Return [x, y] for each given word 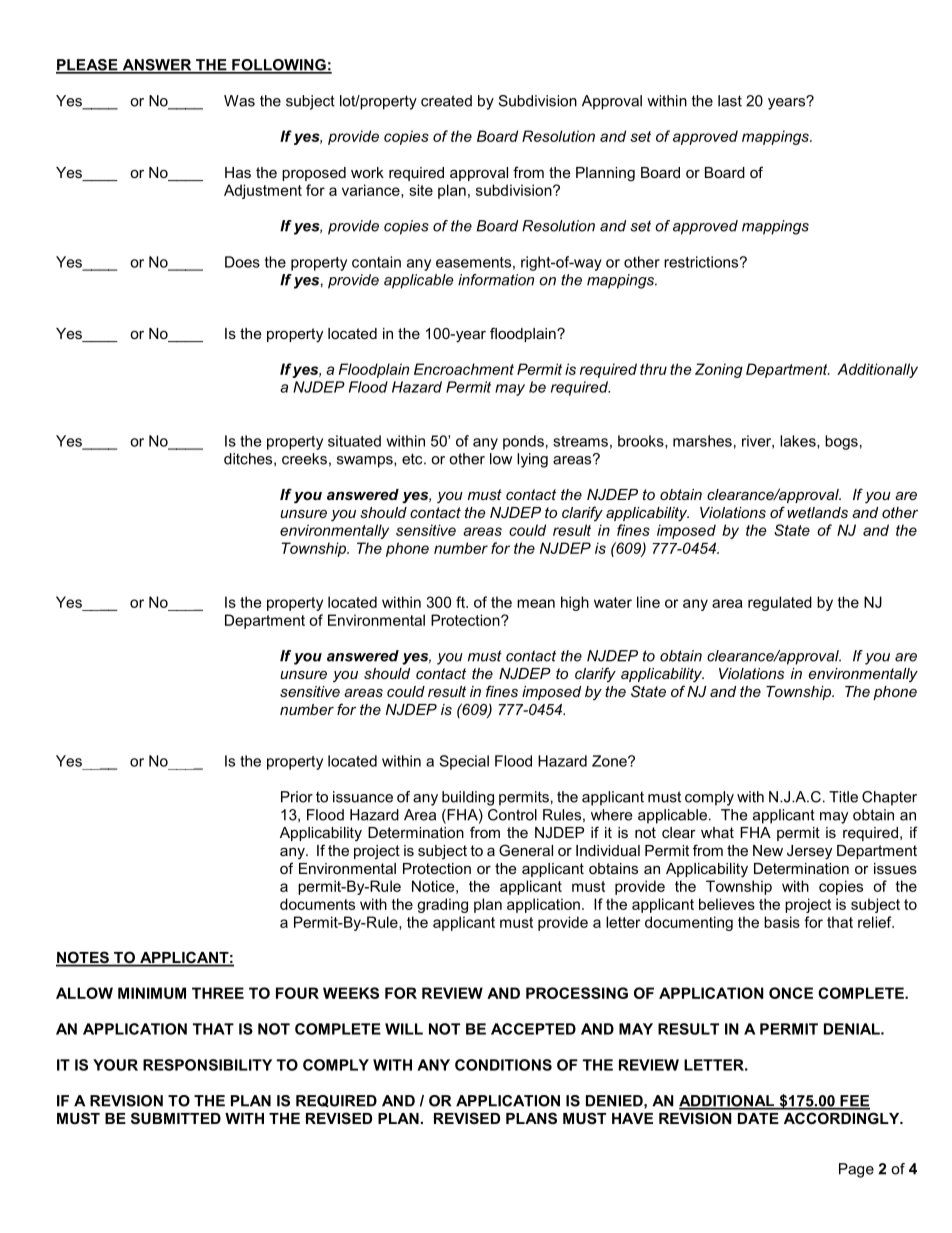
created [446, 101]
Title [843, 797]
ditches [249, 459]
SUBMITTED [176, 1118]
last [730, 101]
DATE [758, 1118]
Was [239, 101]
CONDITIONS [503, 1065]
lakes [799, 442]
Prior [297, 797]
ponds [523, 442]
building [468, 798]
